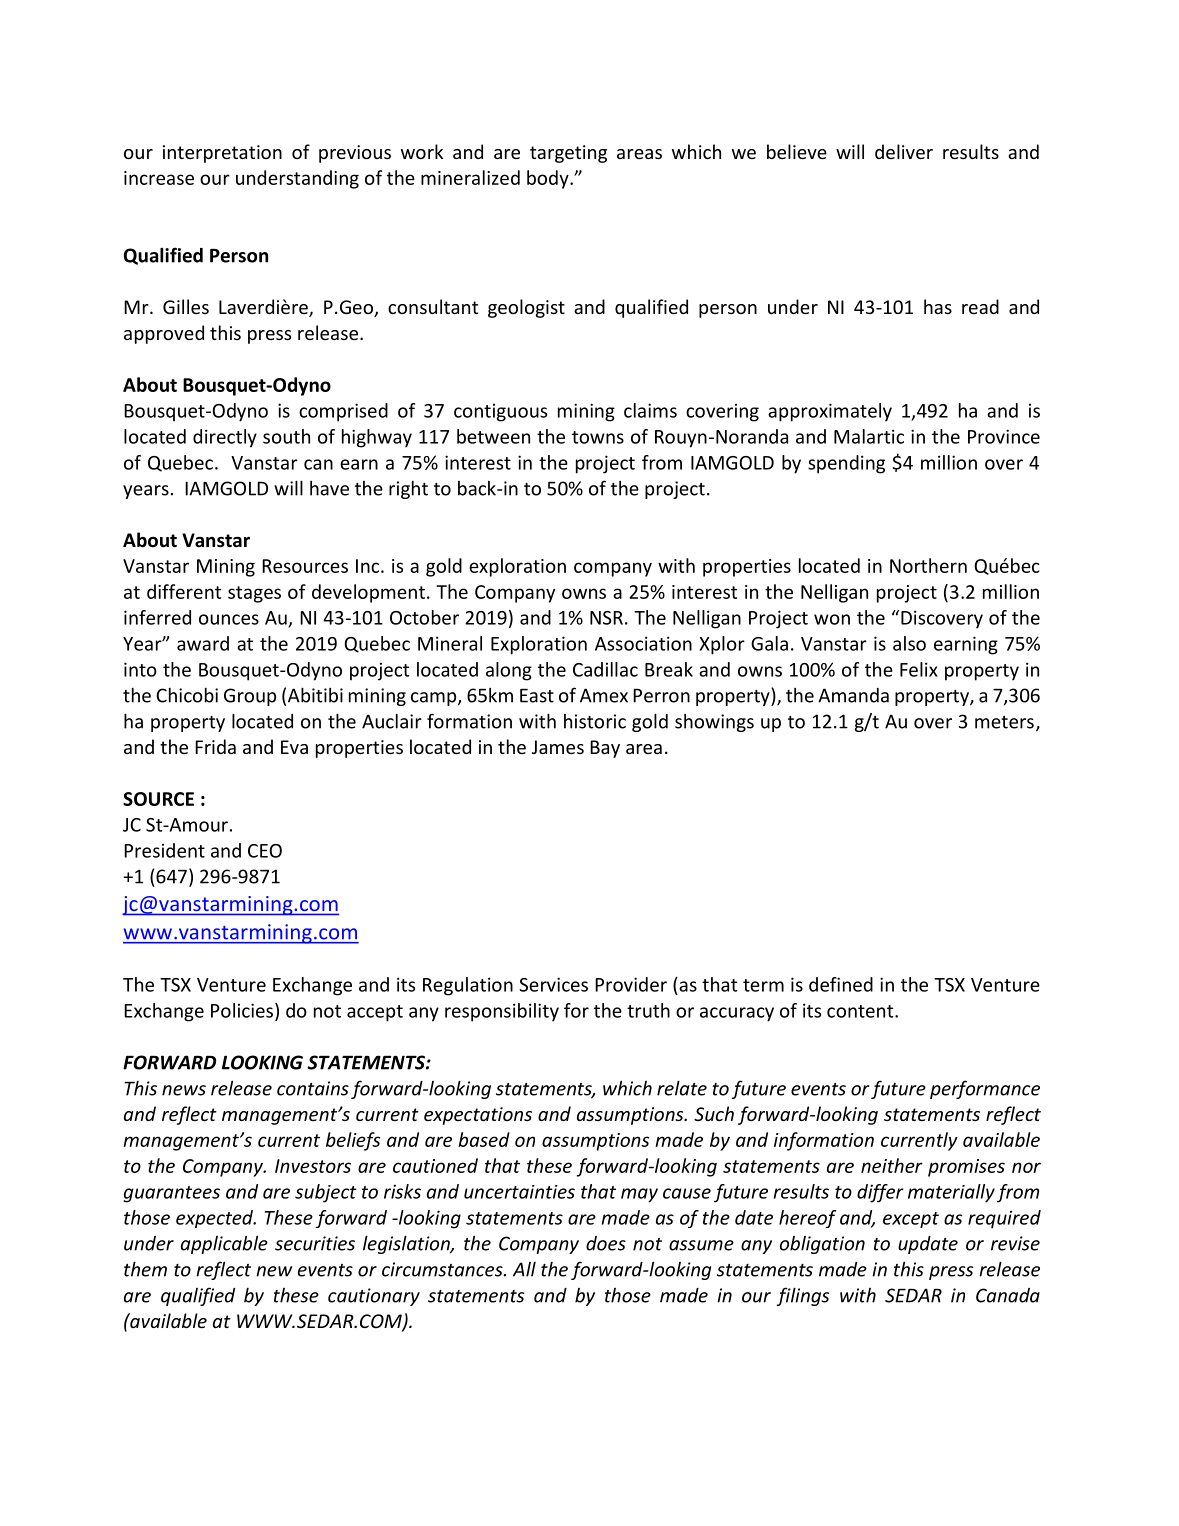 This screenshot has width=1179, height=1526. What do you see at coordinates (222, 154) in the screenshot?
I see `interpretation` at bounding box center [222, 154].
